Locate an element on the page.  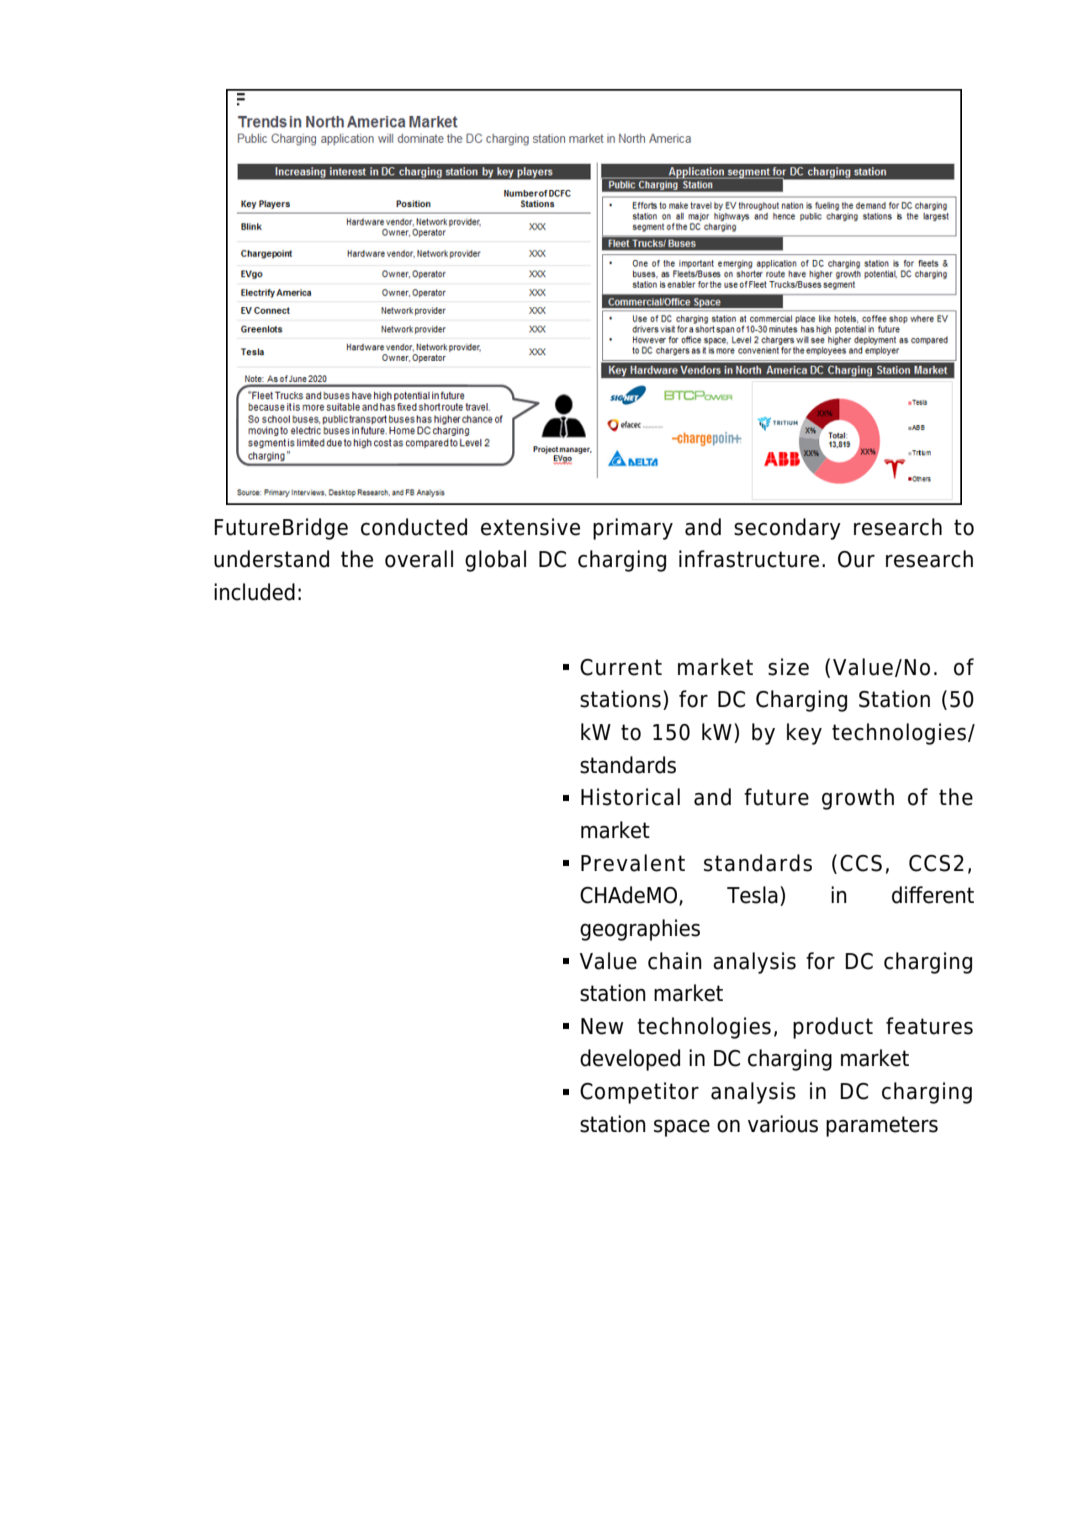
Current is located at coordinates (621, 667).
